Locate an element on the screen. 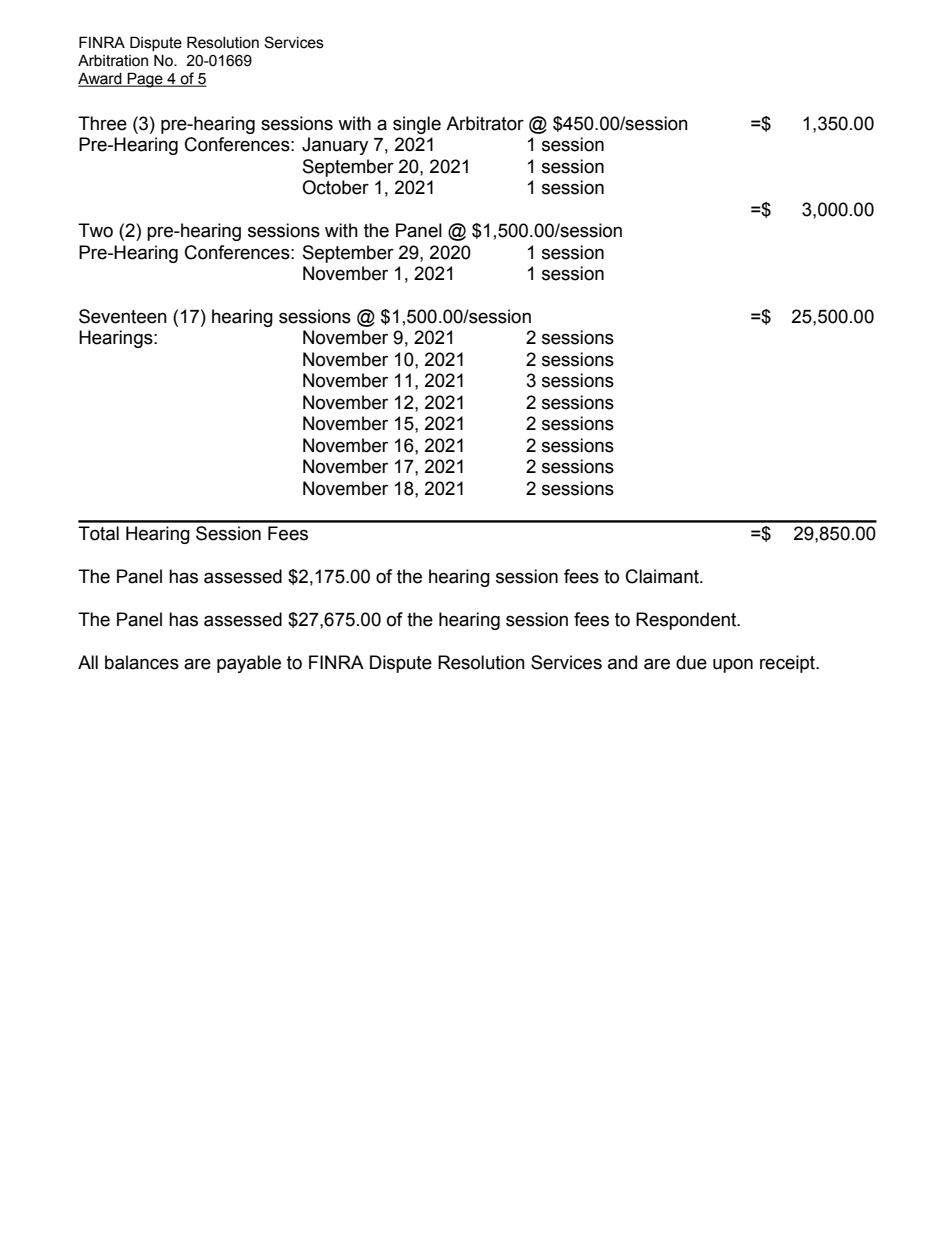 This screenshot has width=952, height=1233. January is located at coordinates (335, 146).
